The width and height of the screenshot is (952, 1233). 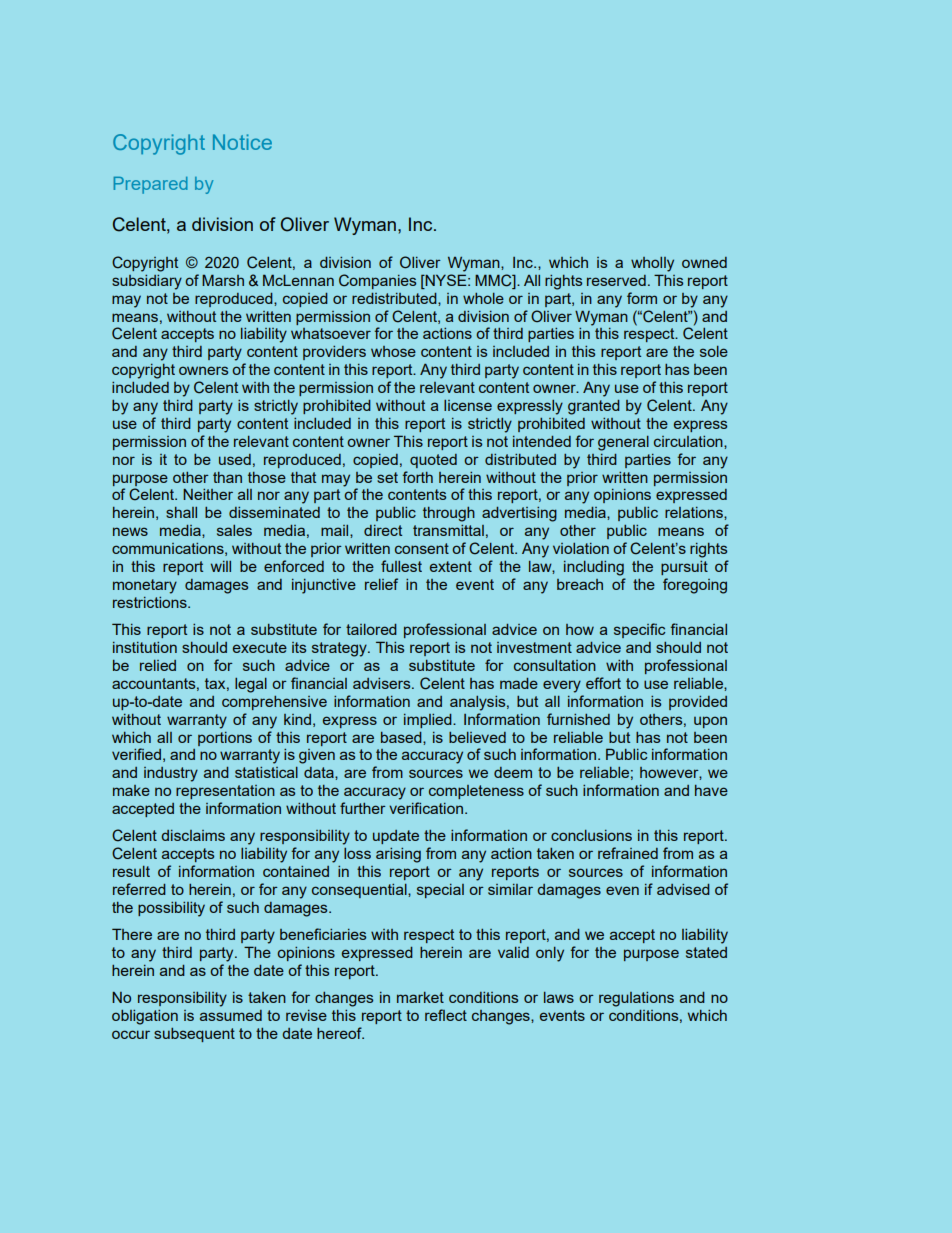 What do you see at coordinates (150, 185) in the screenshot?
I see `Prepared` at bounding box center [150, 185].
